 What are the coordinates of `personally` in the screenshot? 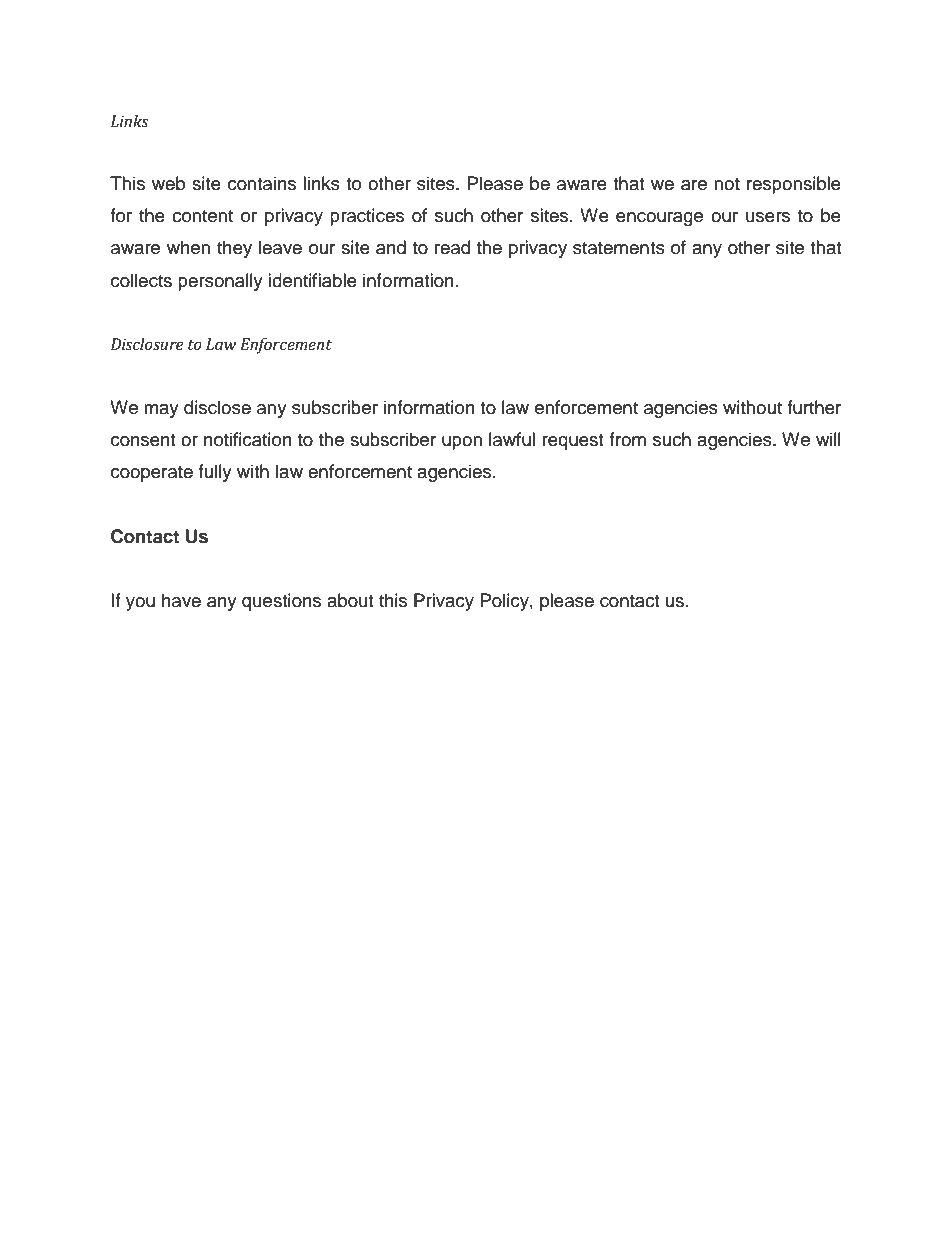 It's located at (220, 282).
